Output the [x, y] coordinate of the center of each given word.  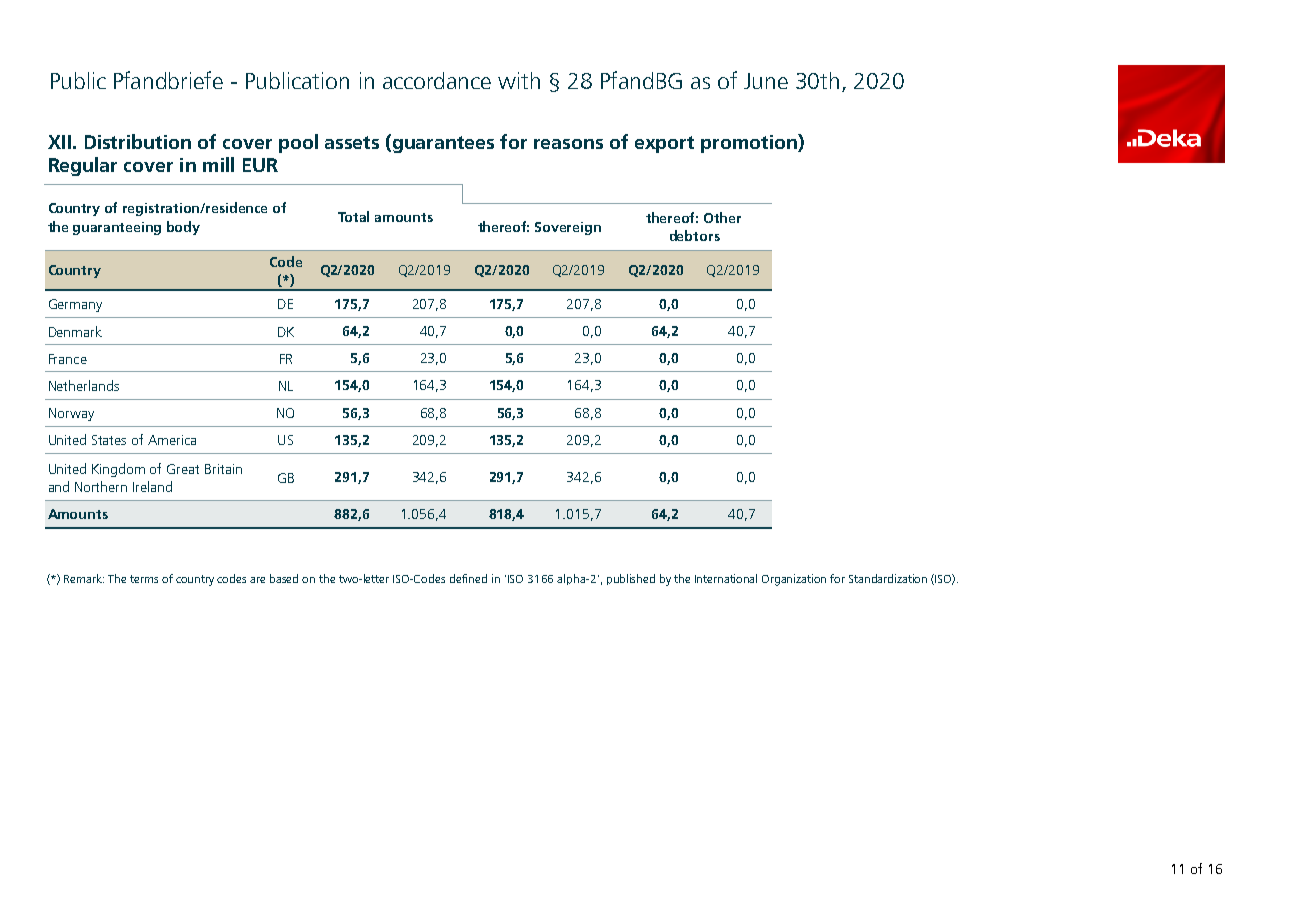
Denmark [75, 331]
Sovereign [568, 228]
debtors [695, 235]
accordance [437, 80]
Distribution [138, 141]
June [766, 81]
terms [144, 579]
